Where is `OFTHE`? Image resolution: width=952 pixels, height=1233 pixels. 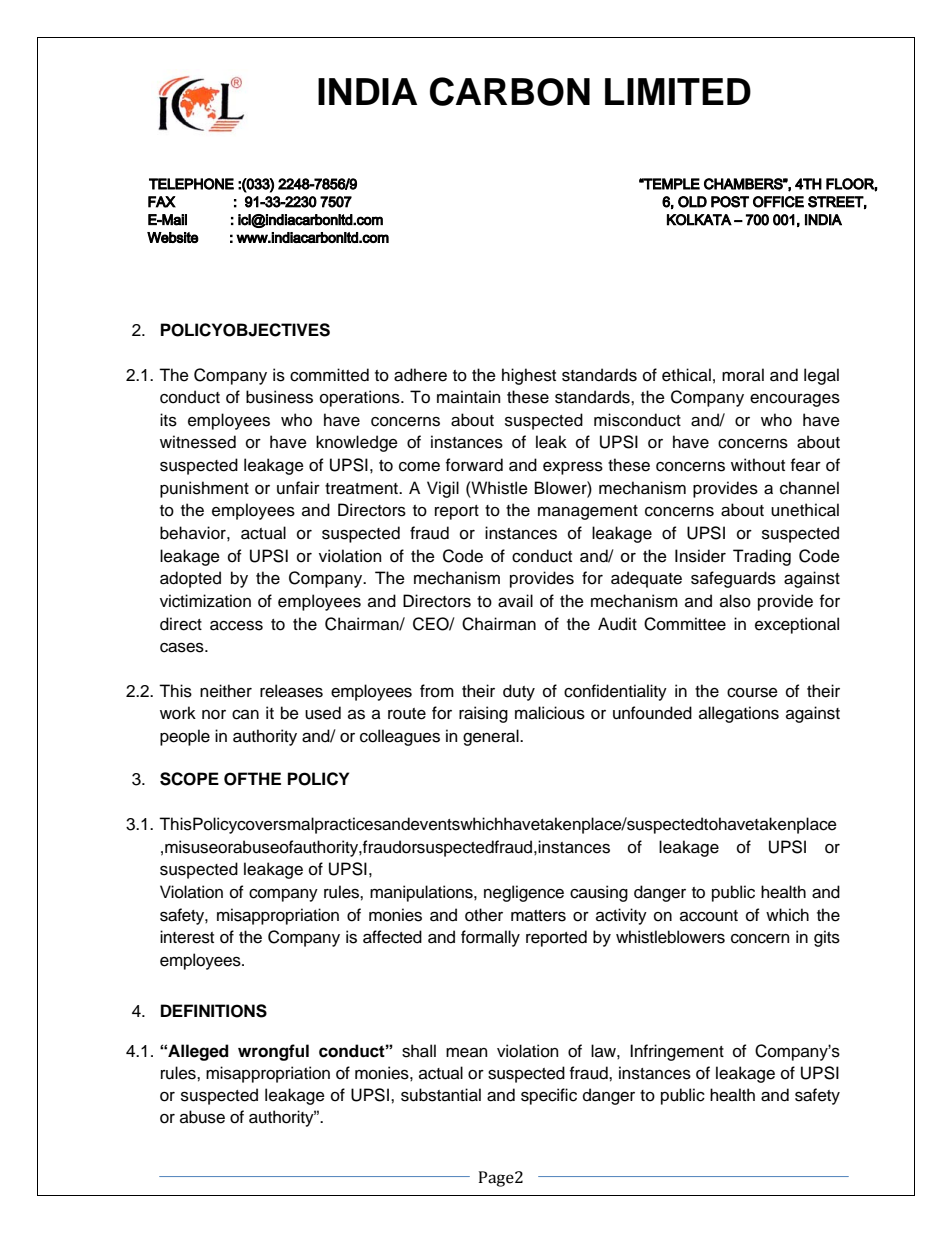 OFTHE is located at coordinates (252, 779).
